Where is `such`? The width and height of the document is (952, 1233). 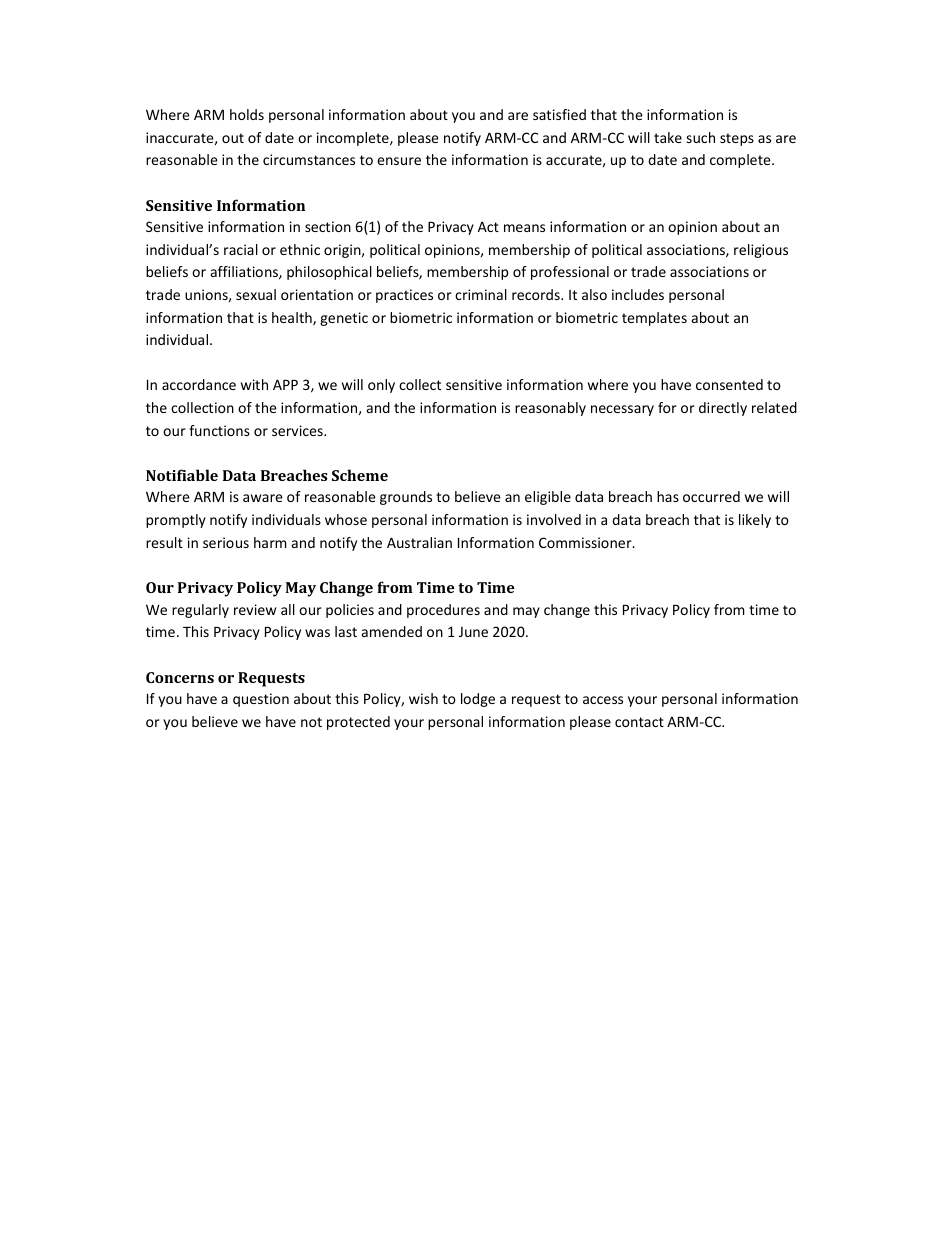
such is located at coordinates (700, 137).
